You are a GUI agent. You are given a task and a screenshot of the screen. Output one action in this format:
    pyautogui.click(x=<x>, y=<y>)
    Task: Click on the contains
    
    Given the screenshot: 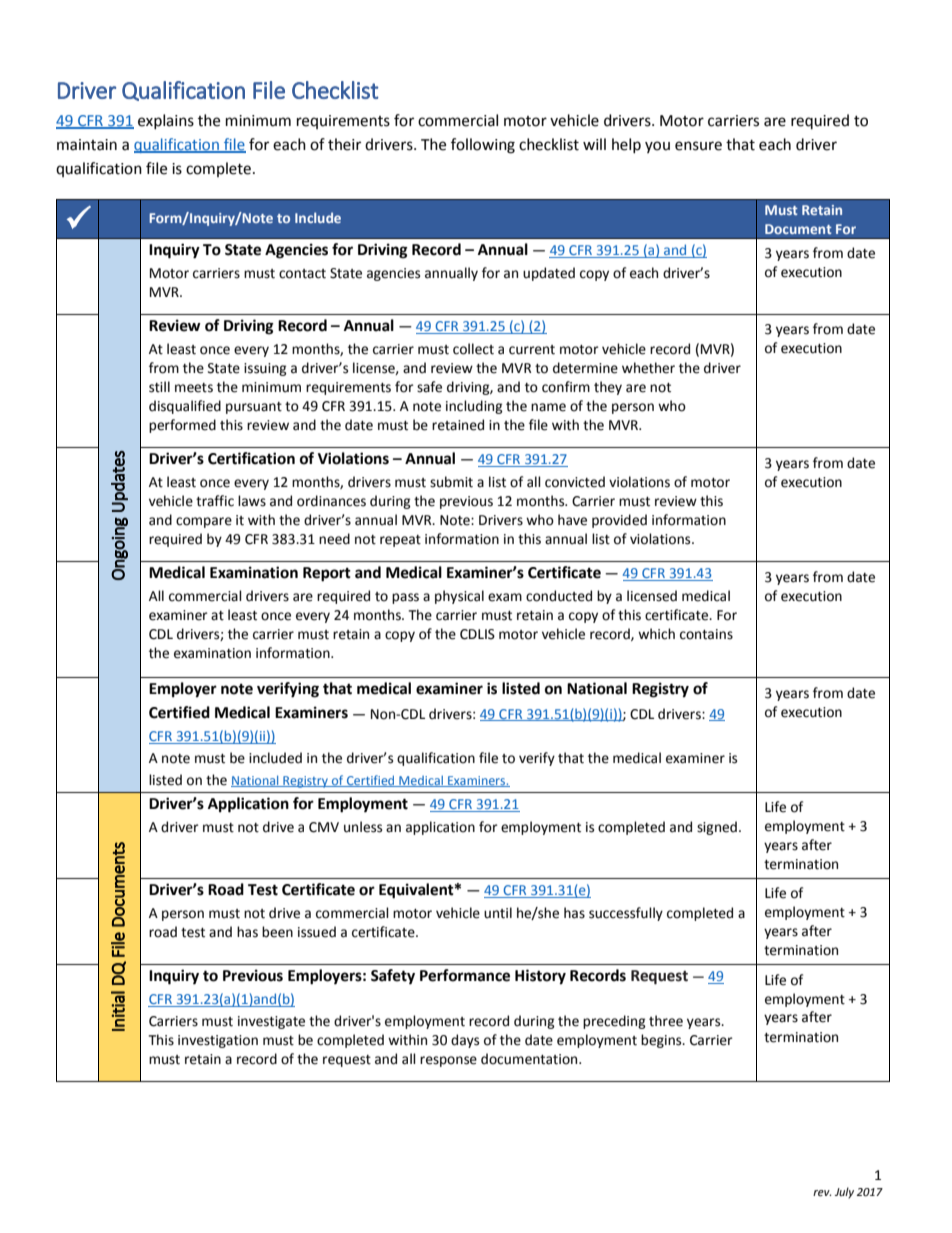 What is the action you would take?
    pyautogui.click(x=706, y=634)
